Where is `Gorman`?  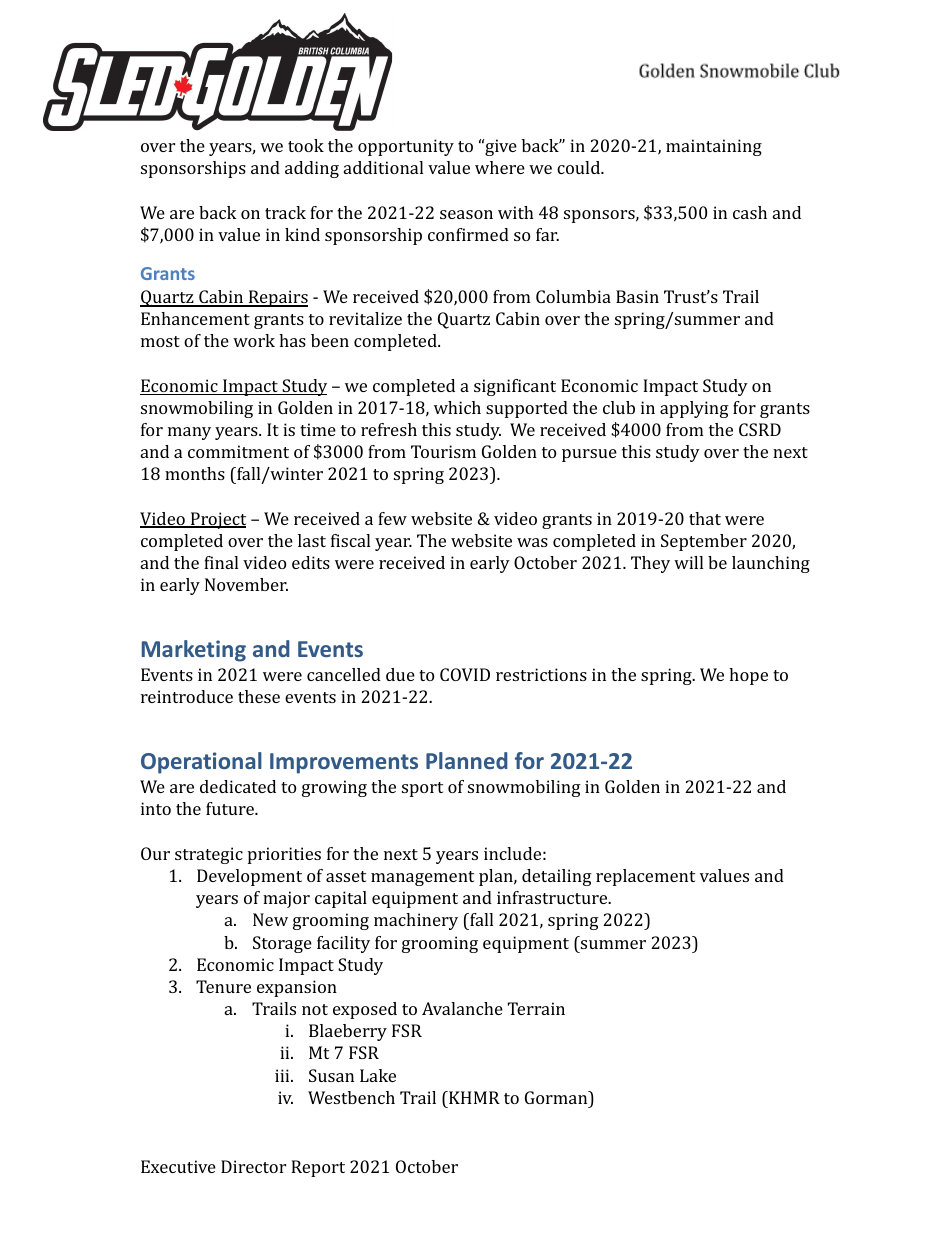
Gorman is located at coordinates (557, 1097).
